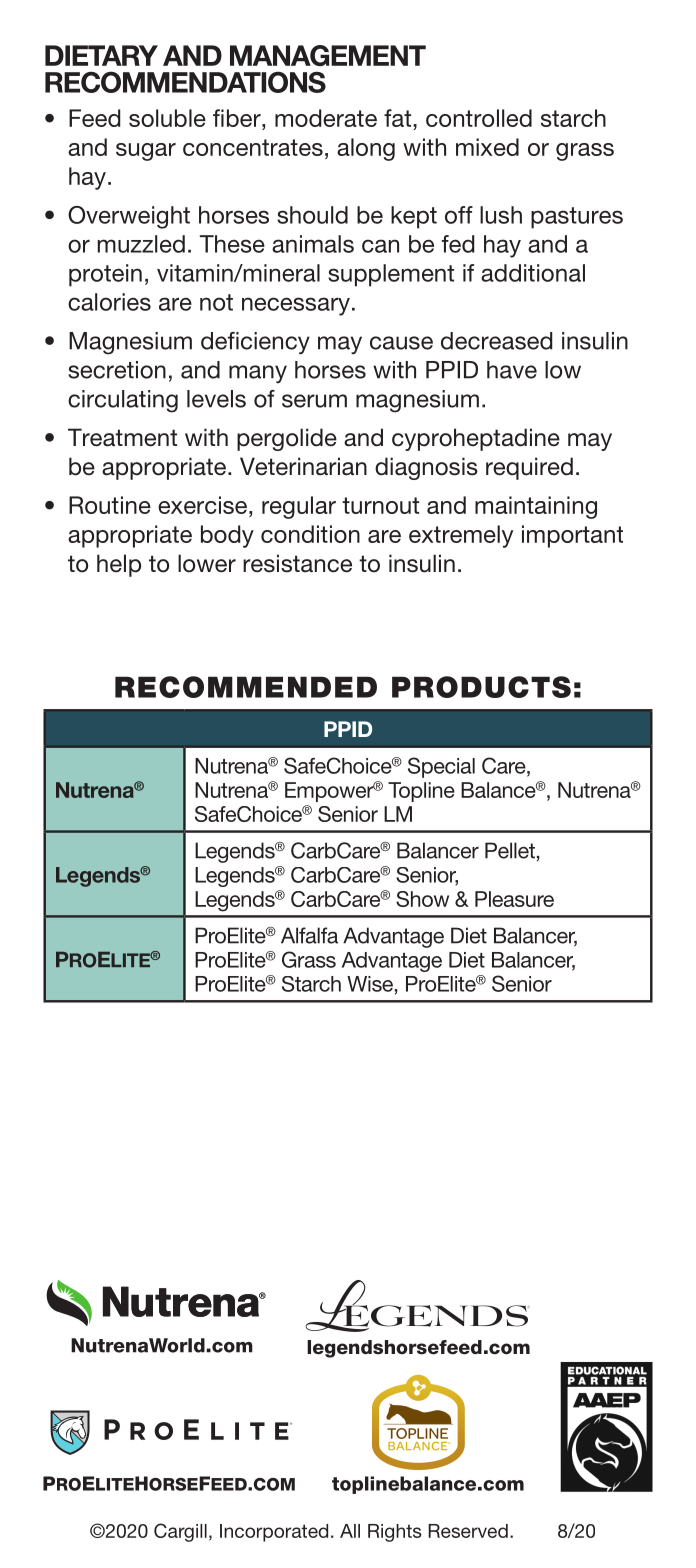 This image has height=1568, width=696. What do you see at coordinates (167, 118) in the image?
I see `soluble` at bounding box center [167, 118].
